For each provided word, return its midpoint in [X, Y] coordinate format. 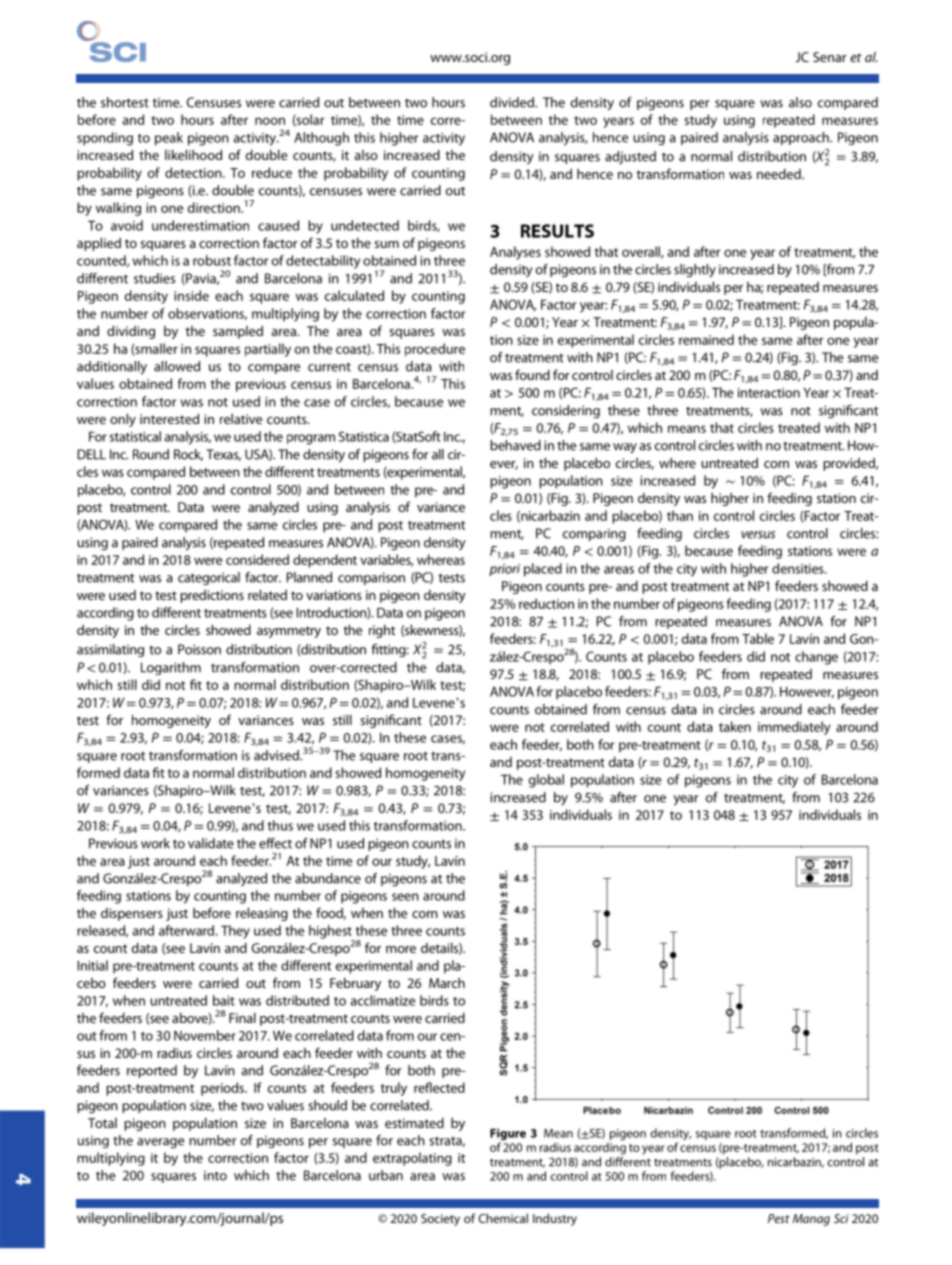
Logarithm [171, 668]
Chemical [503, 1218]
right [382, 631]
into [215, 1175]
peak [169, 139]
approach [802, 138]
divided [513, 102]
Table [758, 638]
